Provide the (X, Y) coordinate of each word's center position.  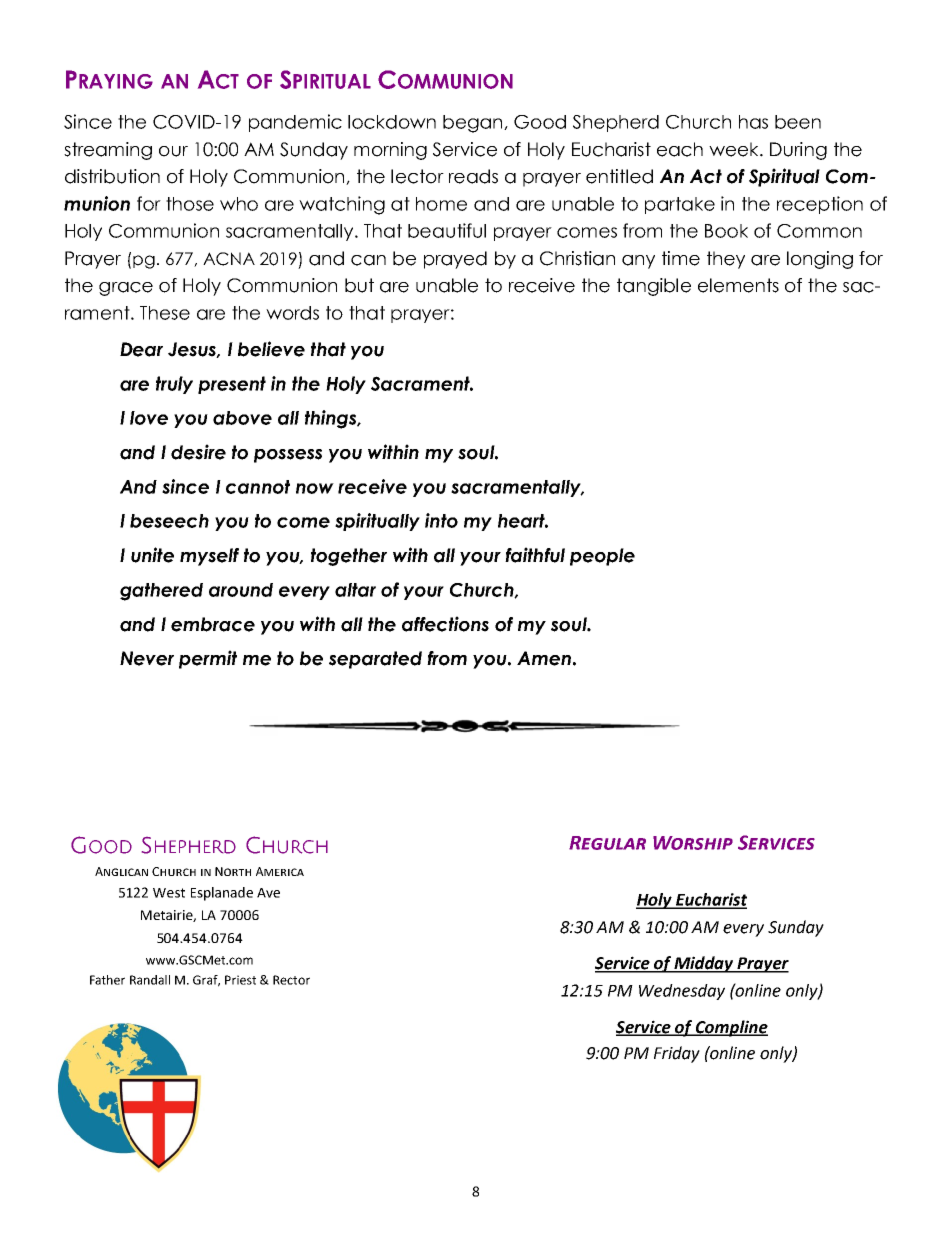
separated (375, 660)
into (441, 520)
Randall (150, 980)
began (474, 124)
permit (208, 659)
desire (198, 452)
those (190, 204)
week (735, 149)
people (602, 557)
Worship (693, 843)
